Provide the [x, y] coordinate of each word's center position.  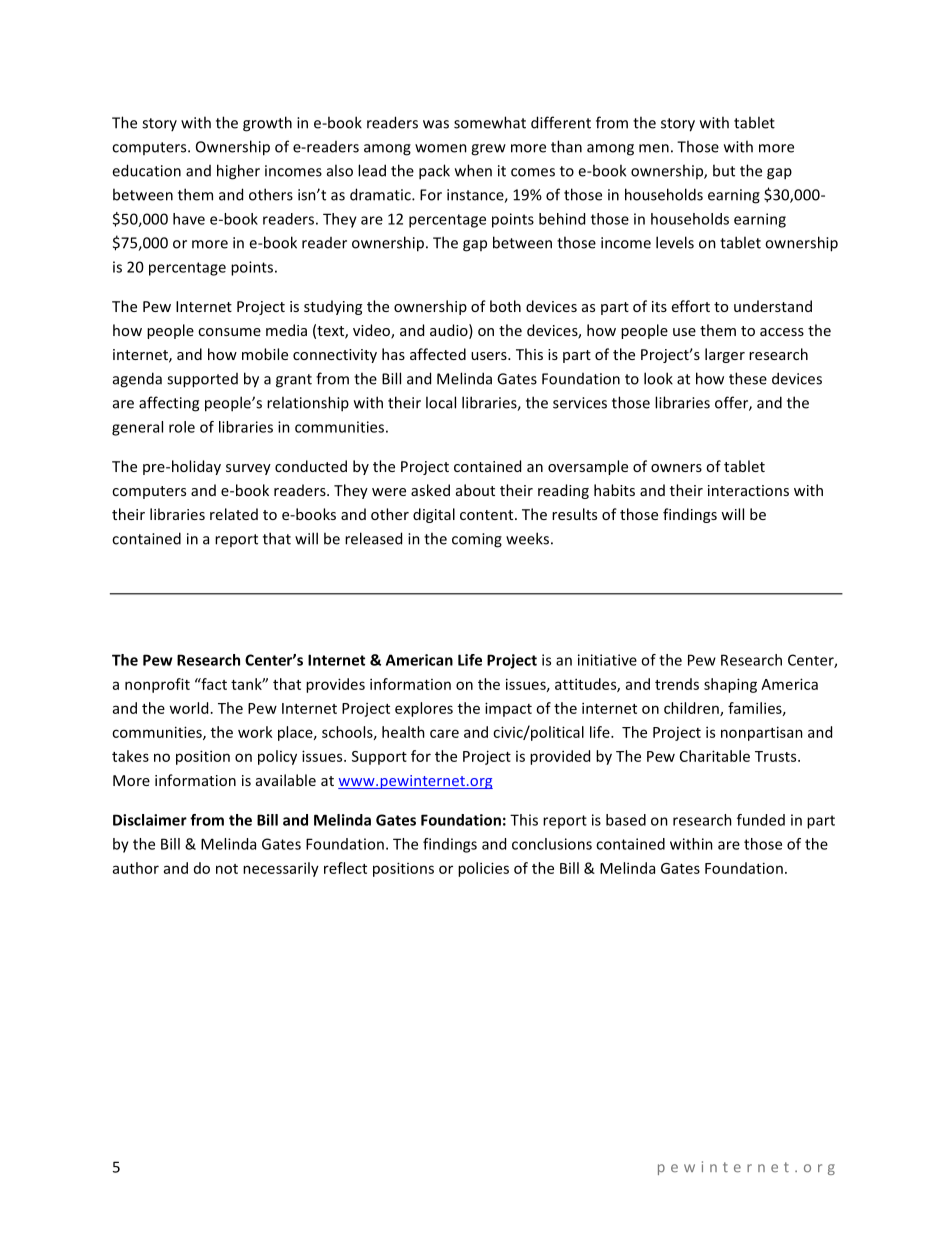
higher [238, 172]
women [441, 148]
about [475, 490]
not [227, 869]
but [724, 170]
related [234, 514]
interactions [748, 490]
